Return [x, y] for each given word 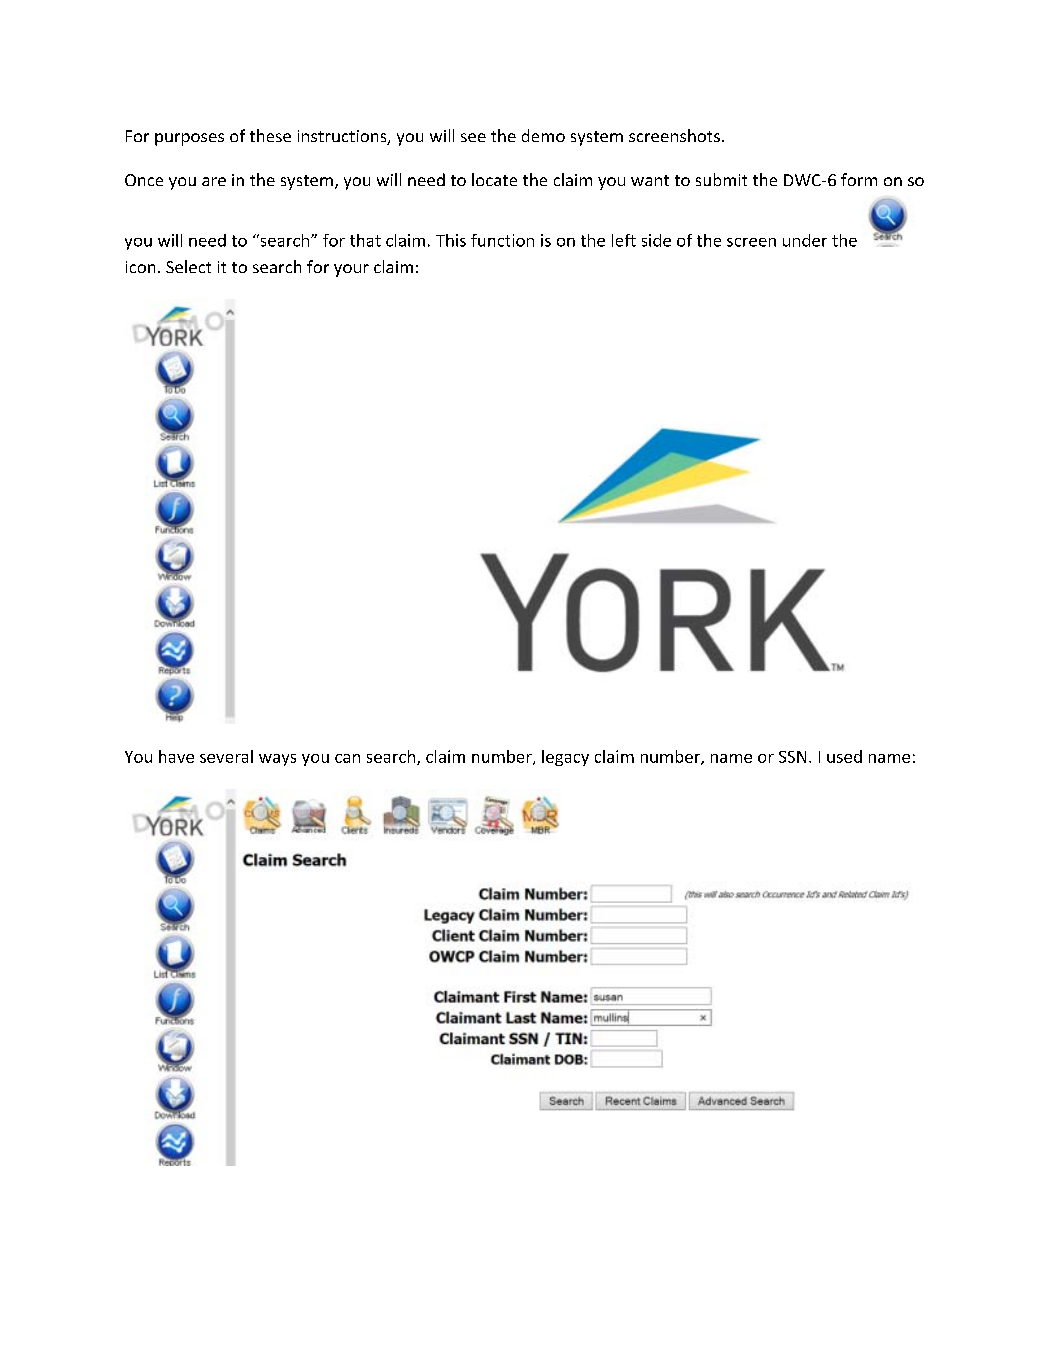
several [226, 756]
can [347, 758]
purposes [189, 139]
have [176, 756]
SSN [792, 757]
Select [188, 266]
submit [721, 179]
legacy [565, 758]
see [473, 137]
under [805, 240]
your [351, 270]
